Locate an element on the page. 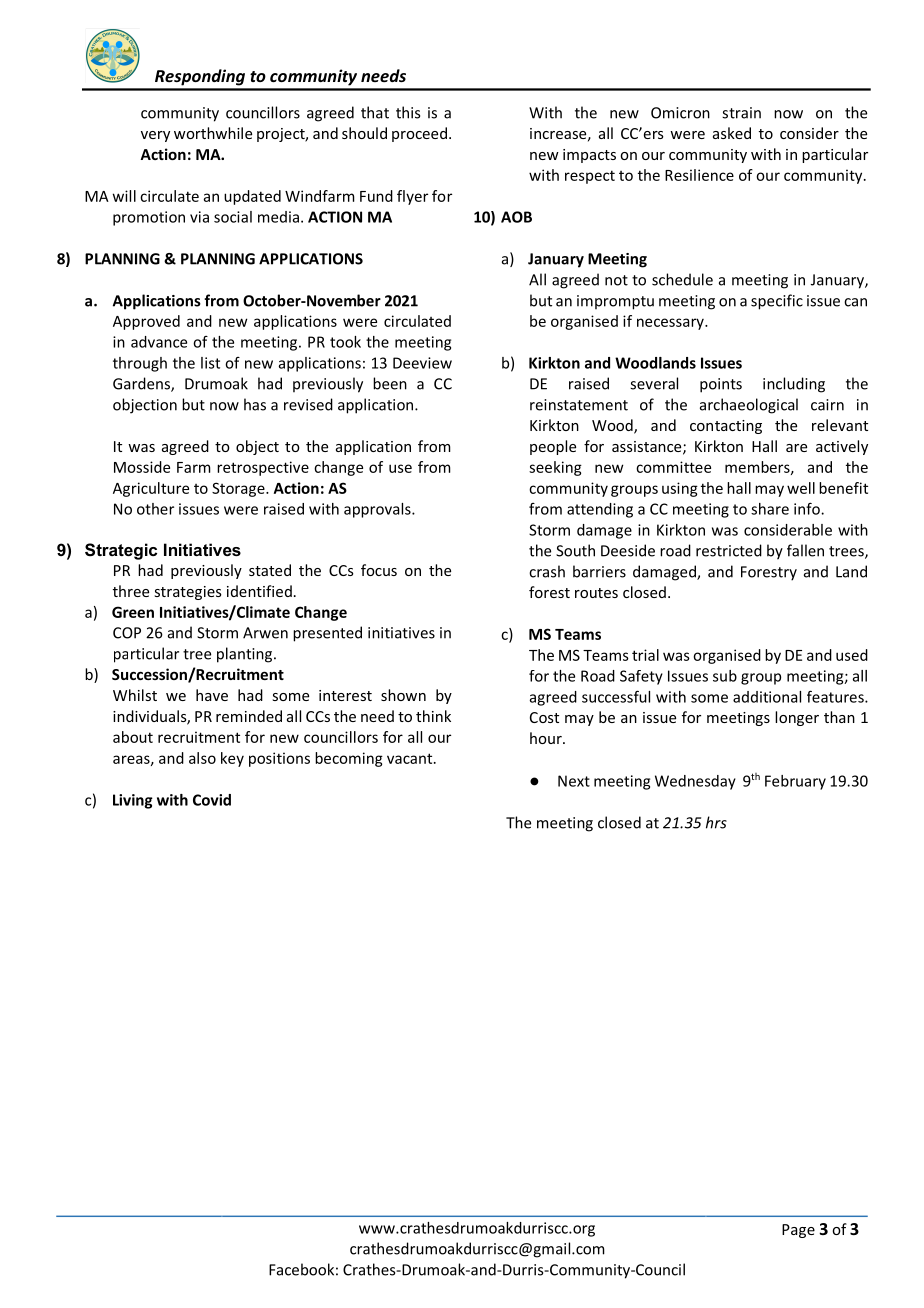 Image resolution: width=924 pixels, height=1308 pixels. Storage is located at coordinates (239, 489).
